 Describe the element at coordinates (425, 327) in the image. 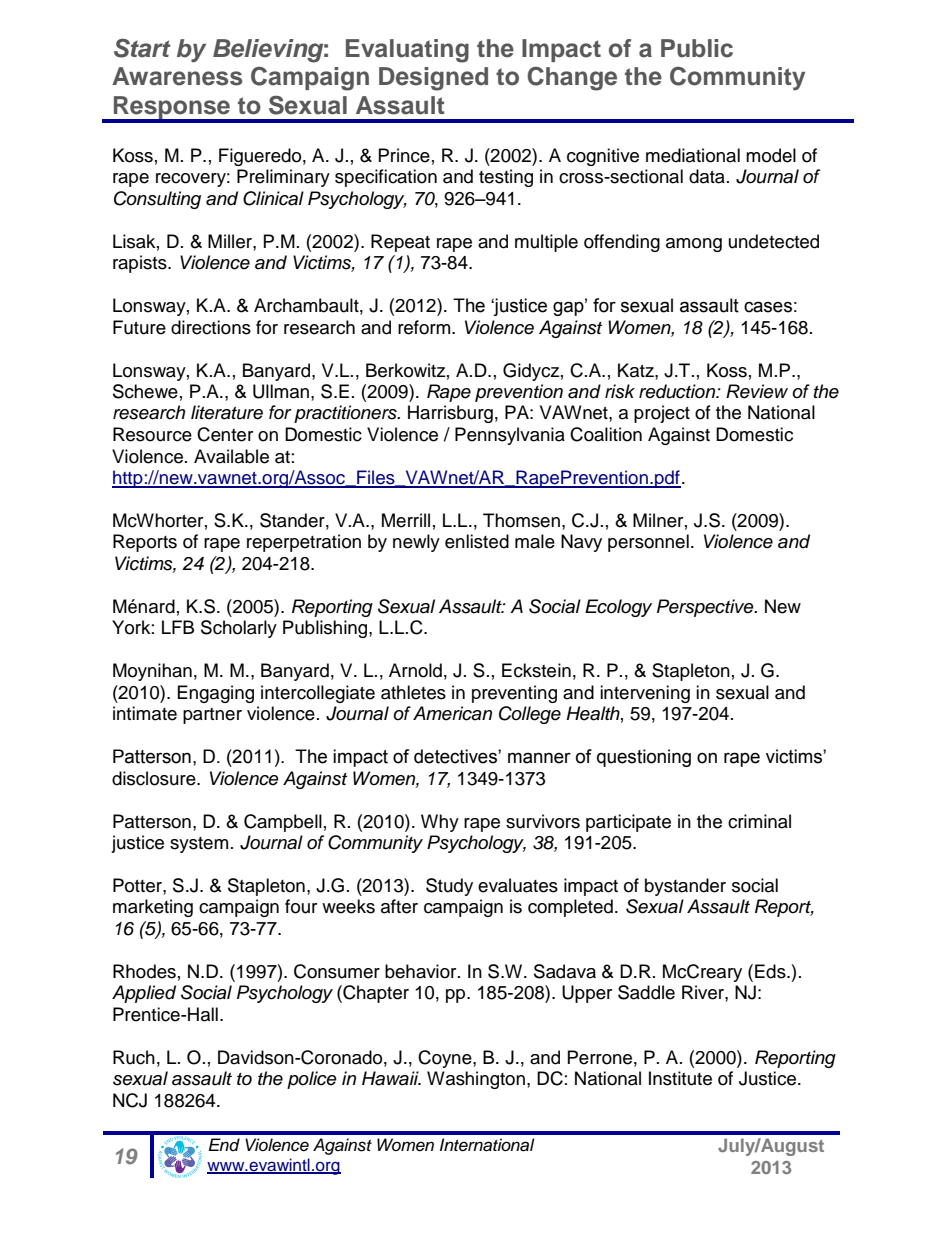

I see `reform` at that location.
